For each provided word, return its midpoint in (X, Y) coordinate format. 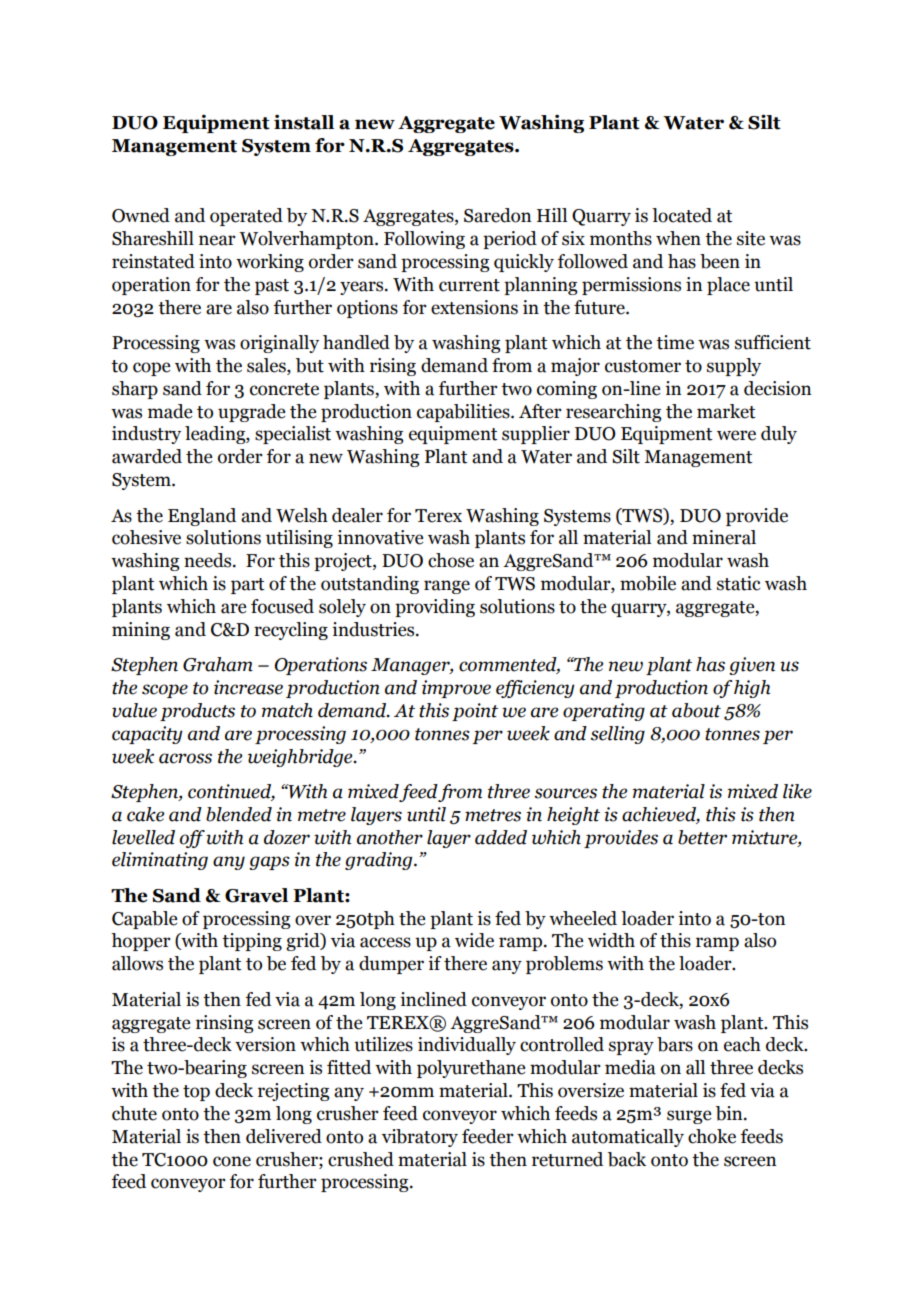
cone (232, 1161)
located (682, 215)
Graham (218, 664)
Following (424, 240)
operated (246, 217)
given (752, 666)
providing (435, 608)
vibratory (420, 1138)
